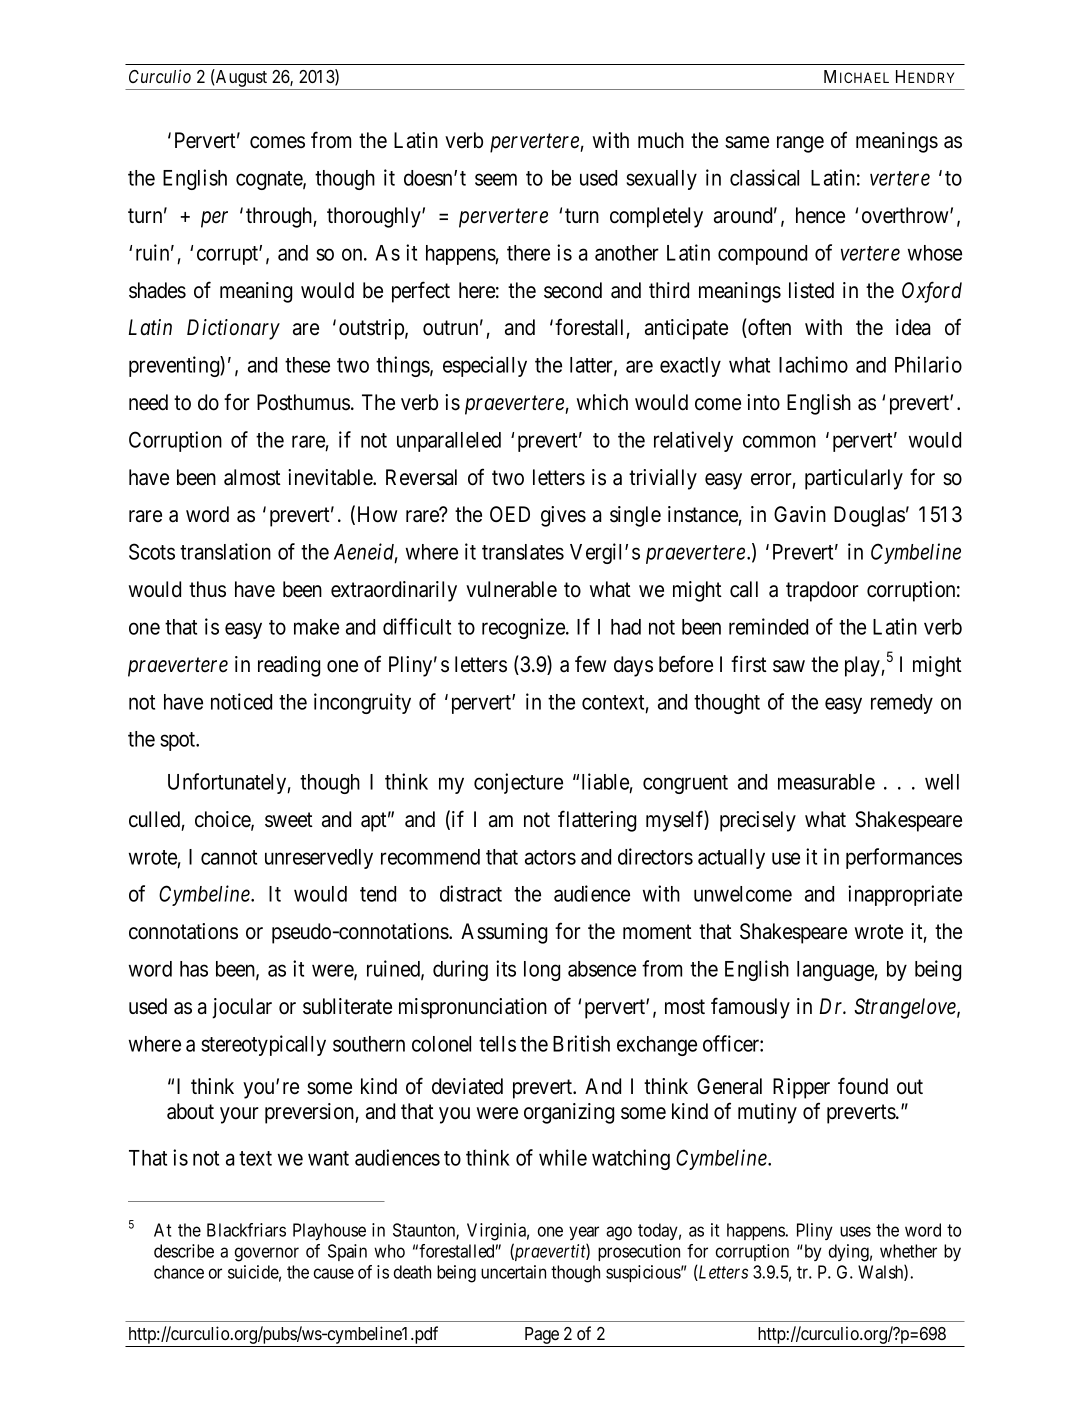 The width and height of the screenshot is (1090, 1411). Describe the element at coordinates (869, 516) in the screenshot. I see `Douglas` at that location.
